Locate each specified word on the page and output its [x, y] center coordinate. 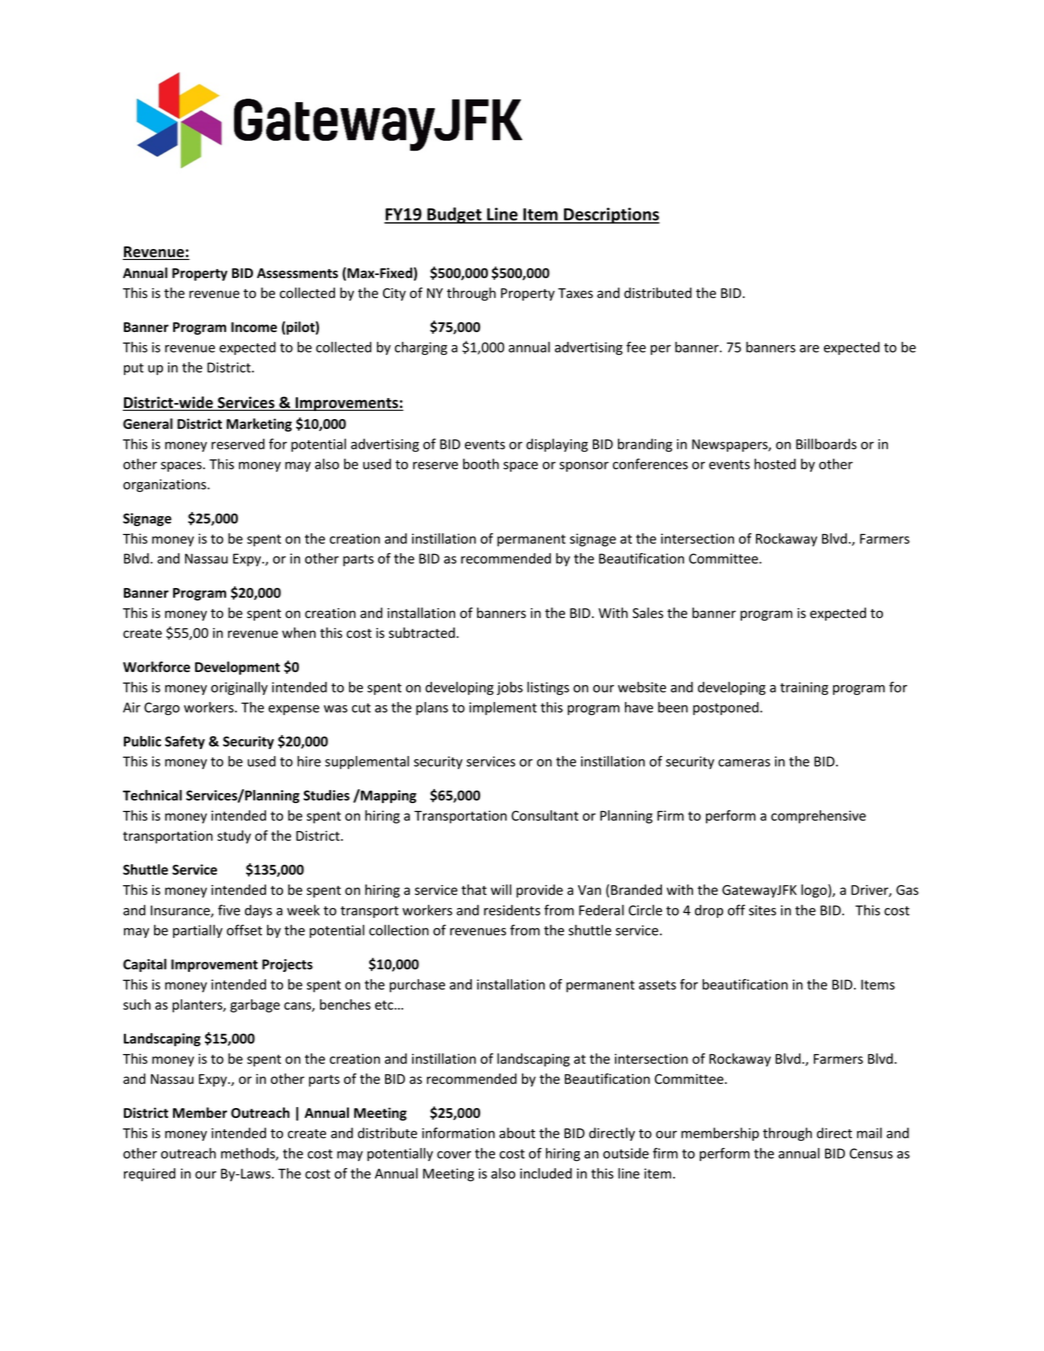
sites [762, 910]
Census [871, 1153]
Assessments [297, 273]
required [150, 1174]
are [809, 349]
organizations [165, 485]
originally [239, 688]
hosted [775, 464]
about [517, 1133]
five [229, 910]
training [804, 688]
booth [481, 464]
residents [512, 910]
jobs [510, 688]
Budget [454, 215]
